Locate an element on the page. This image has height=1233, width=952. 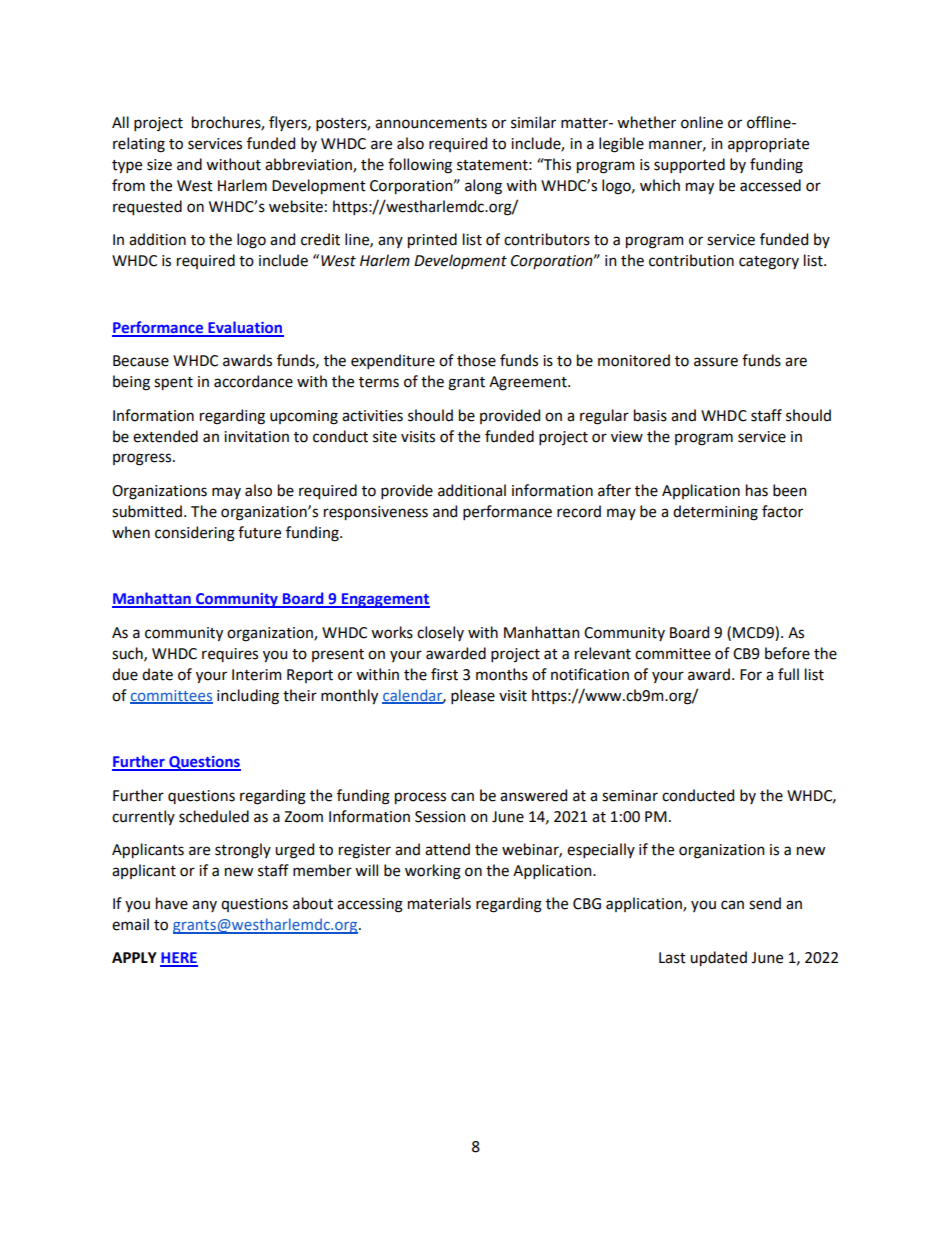
seminar is located at coordinates (630, 796).
